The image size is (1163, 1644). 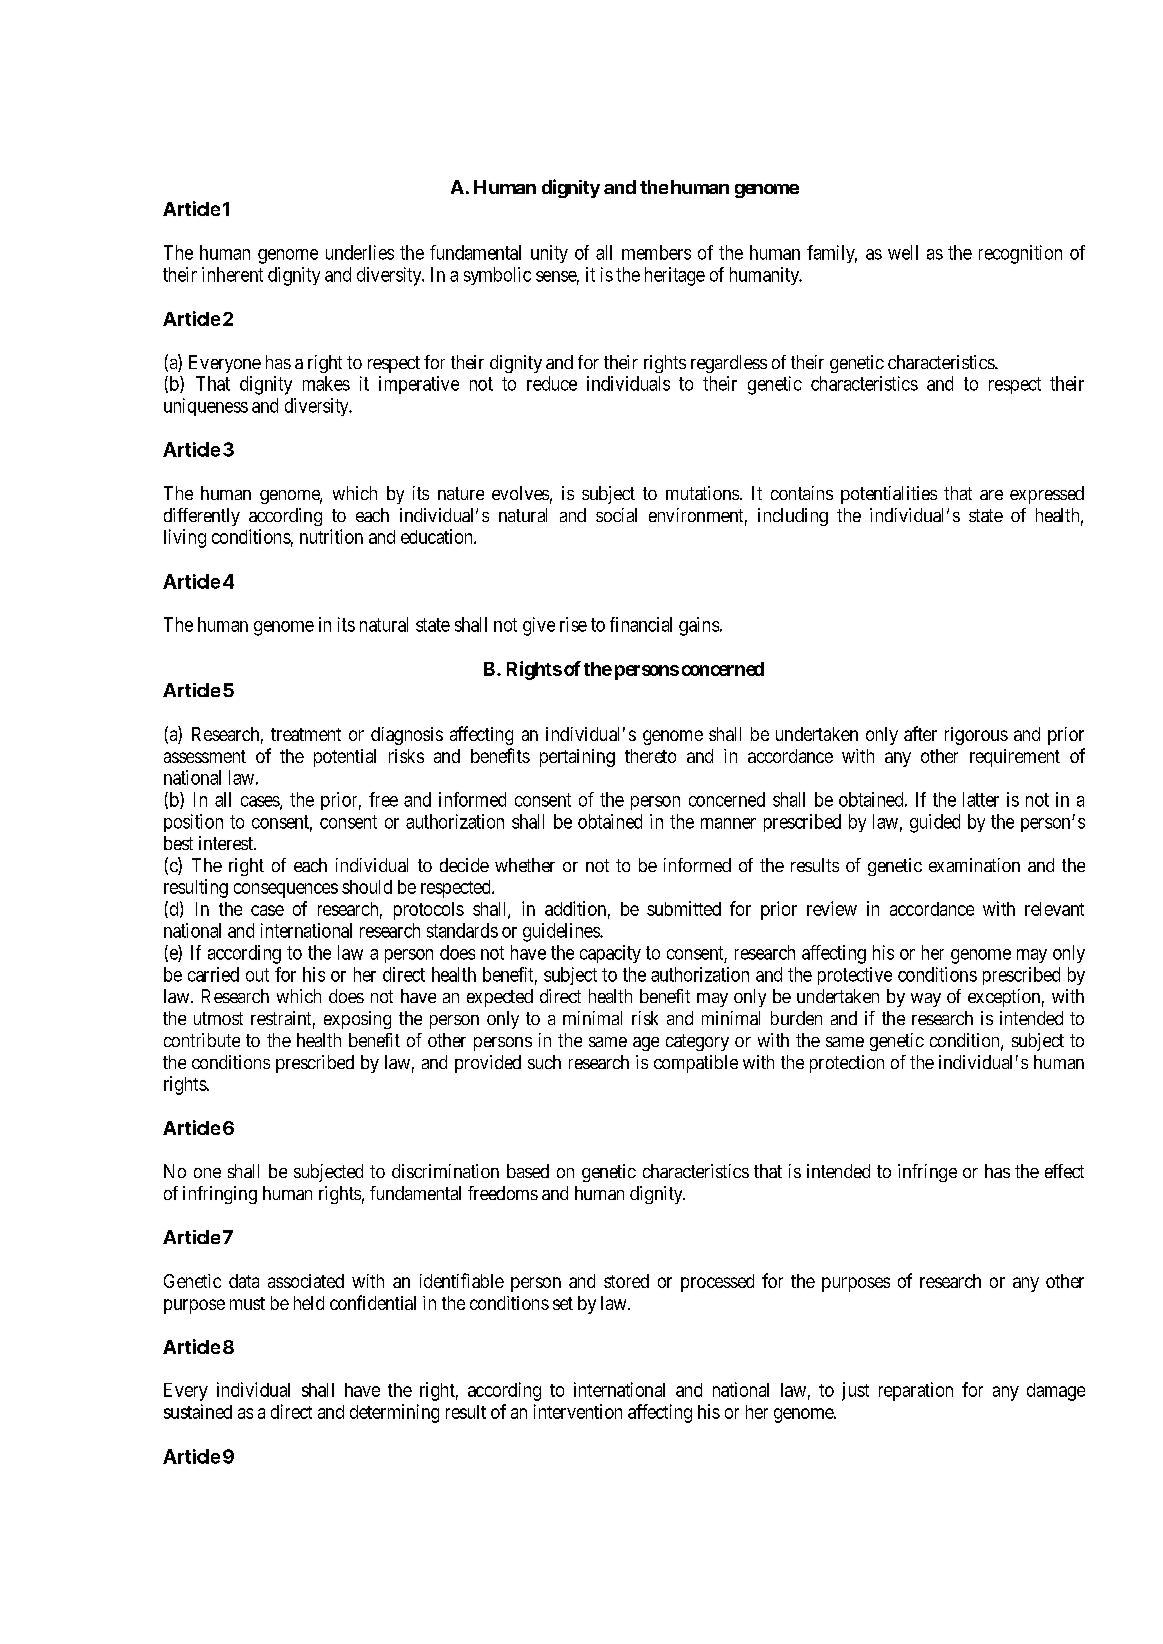 I want to click on well, so click(x=903, y=252).
